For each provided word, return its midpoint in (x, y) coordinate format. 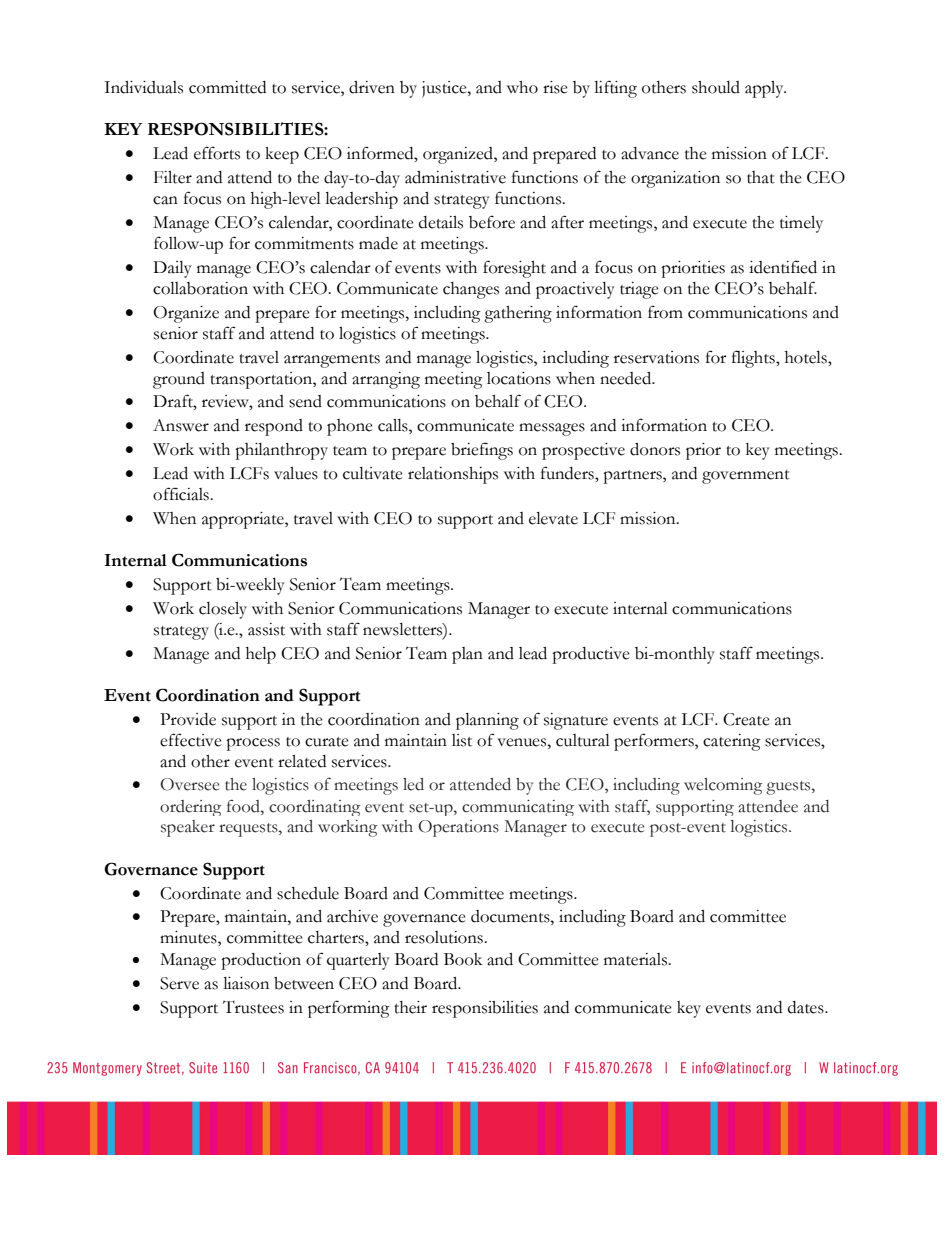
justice (445, 89)
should (716, 87)
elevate (553, 518)
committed (227, 87)
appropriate (244, 520)
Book (463, 959)
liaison (246, 983)
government (746, 477)
